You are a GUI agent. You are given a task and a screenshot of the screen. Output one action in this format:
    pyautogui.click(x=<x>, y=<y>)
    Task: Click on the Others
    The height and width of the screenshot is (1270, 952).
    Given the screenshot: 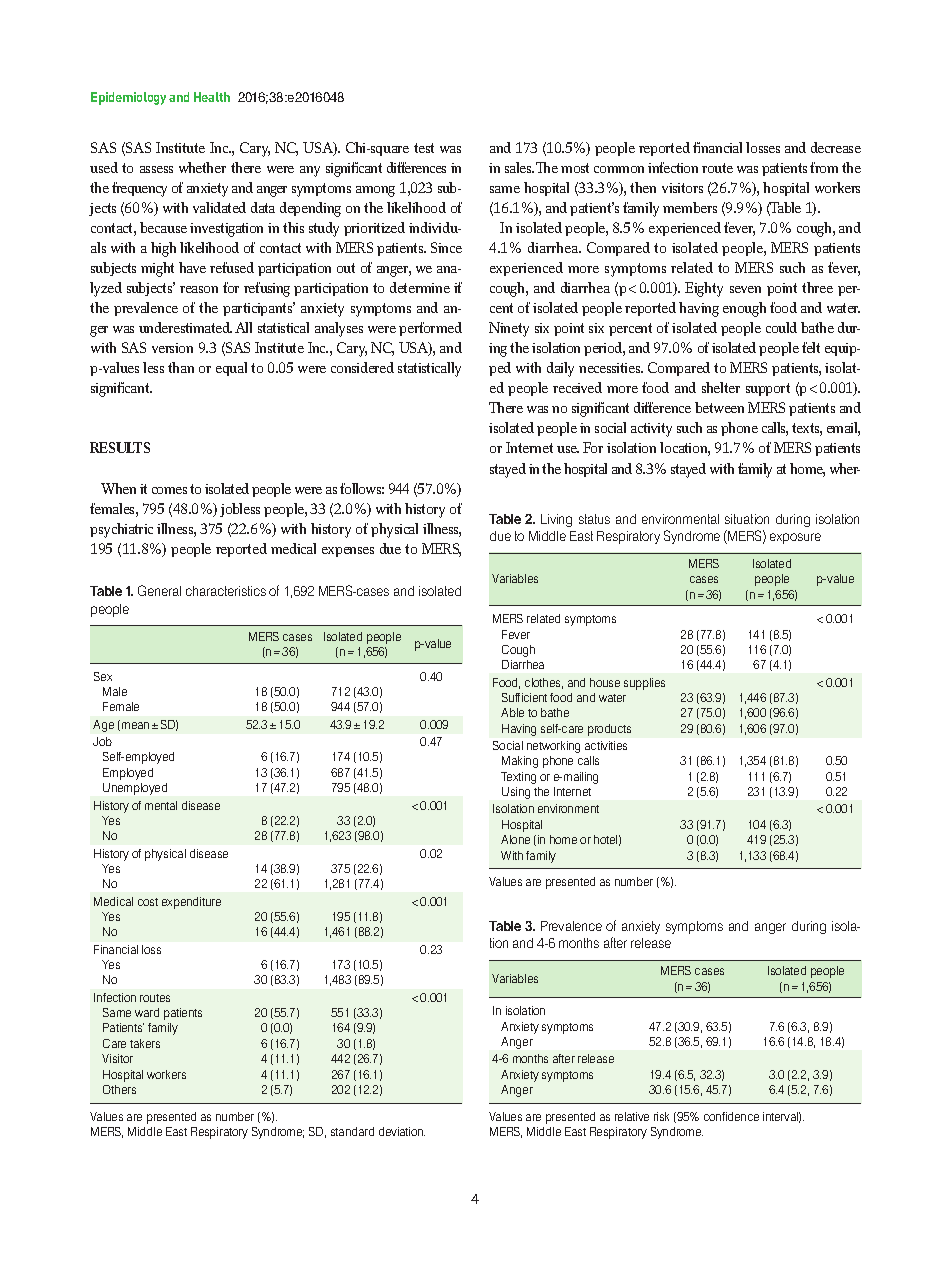 What is the action you would take?
    pyautogui.click(x=119, y=1089)
